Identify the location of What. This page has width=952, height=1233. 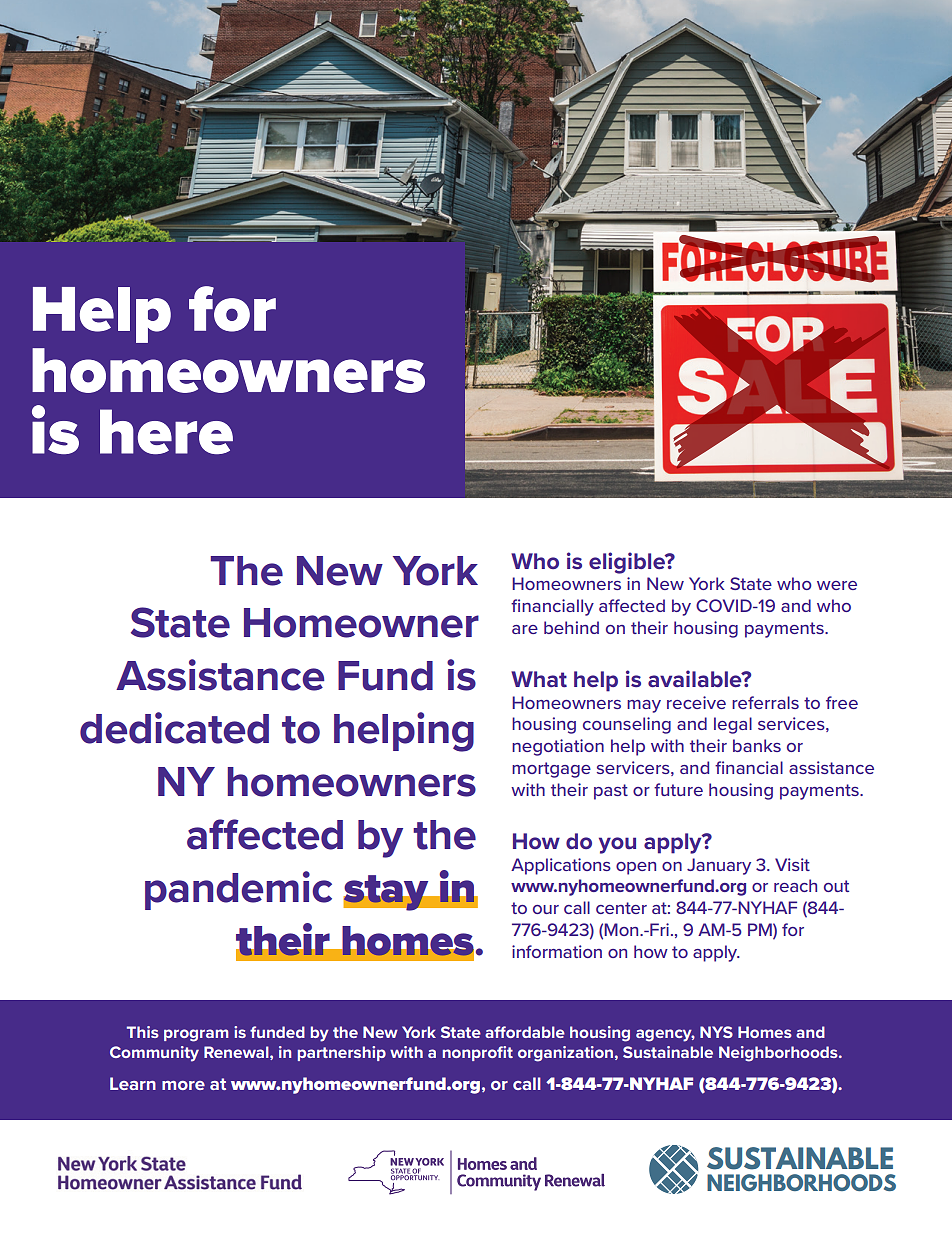
(539, 679).
